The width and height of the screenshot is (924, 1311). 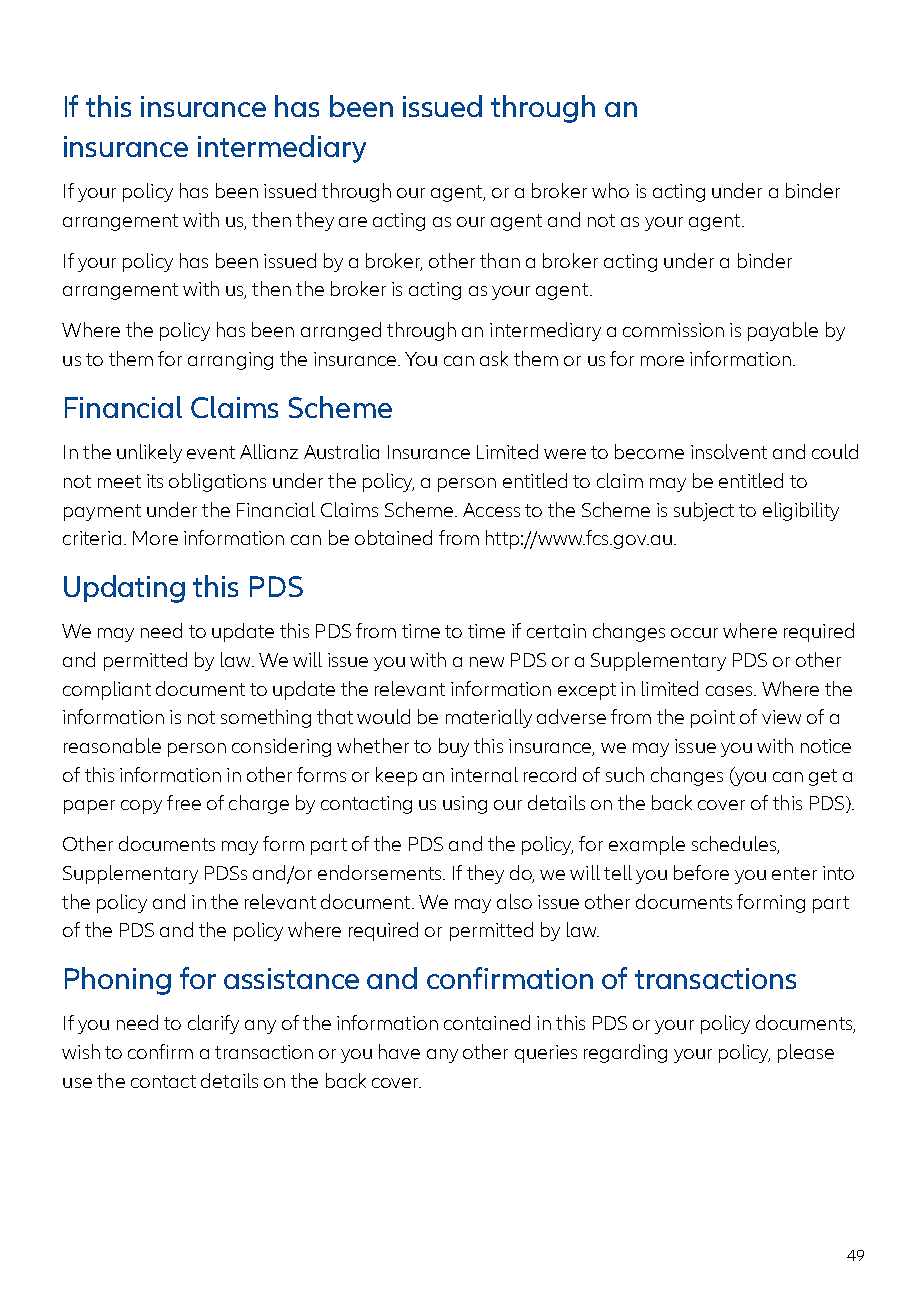 I want to click on clarify, so click(x=213, y=1024).
